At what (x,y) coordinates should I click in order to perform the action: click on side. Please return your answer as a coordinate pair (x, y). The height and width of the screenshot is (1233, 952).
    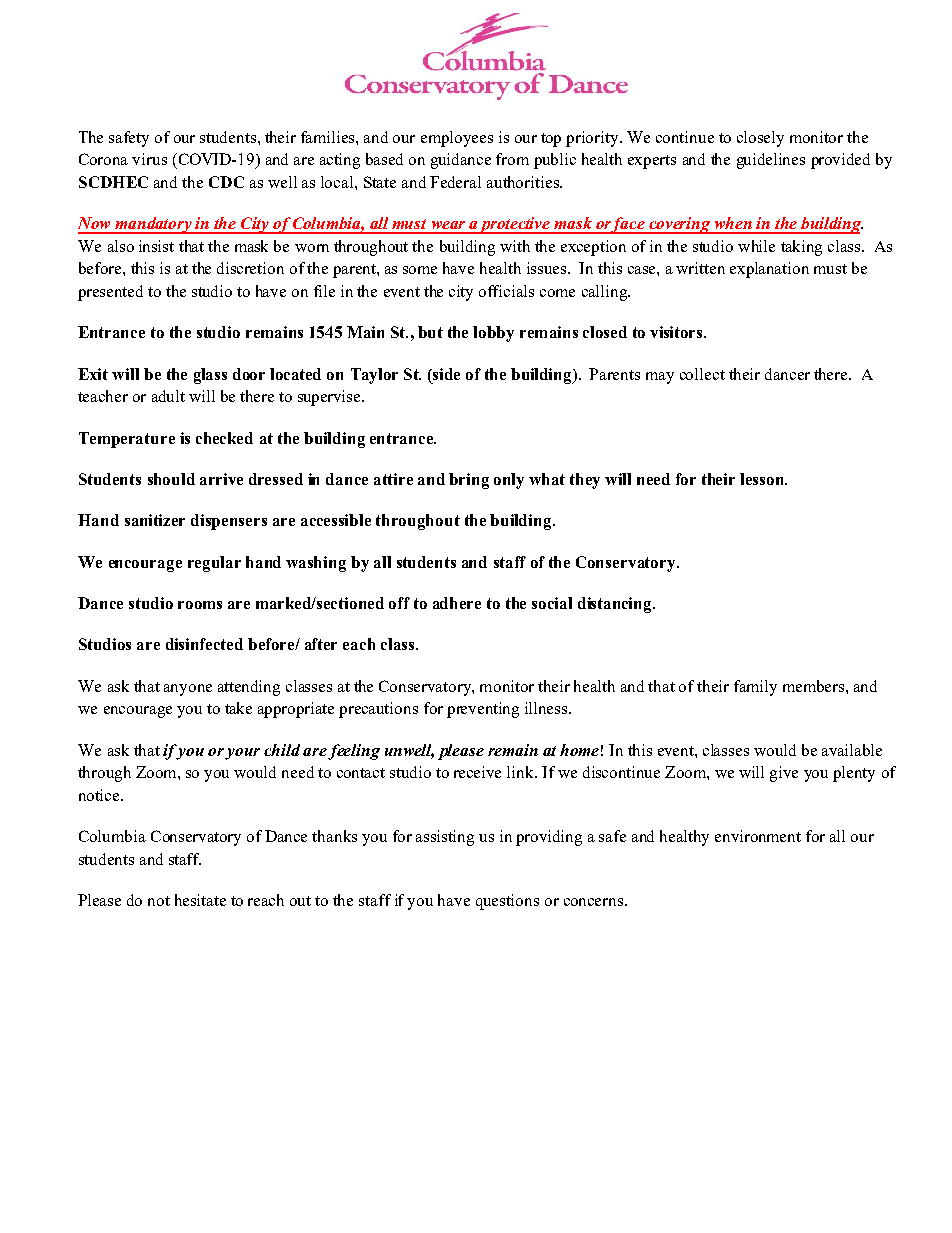
    Looking at the image, I should click on (445, 374).
